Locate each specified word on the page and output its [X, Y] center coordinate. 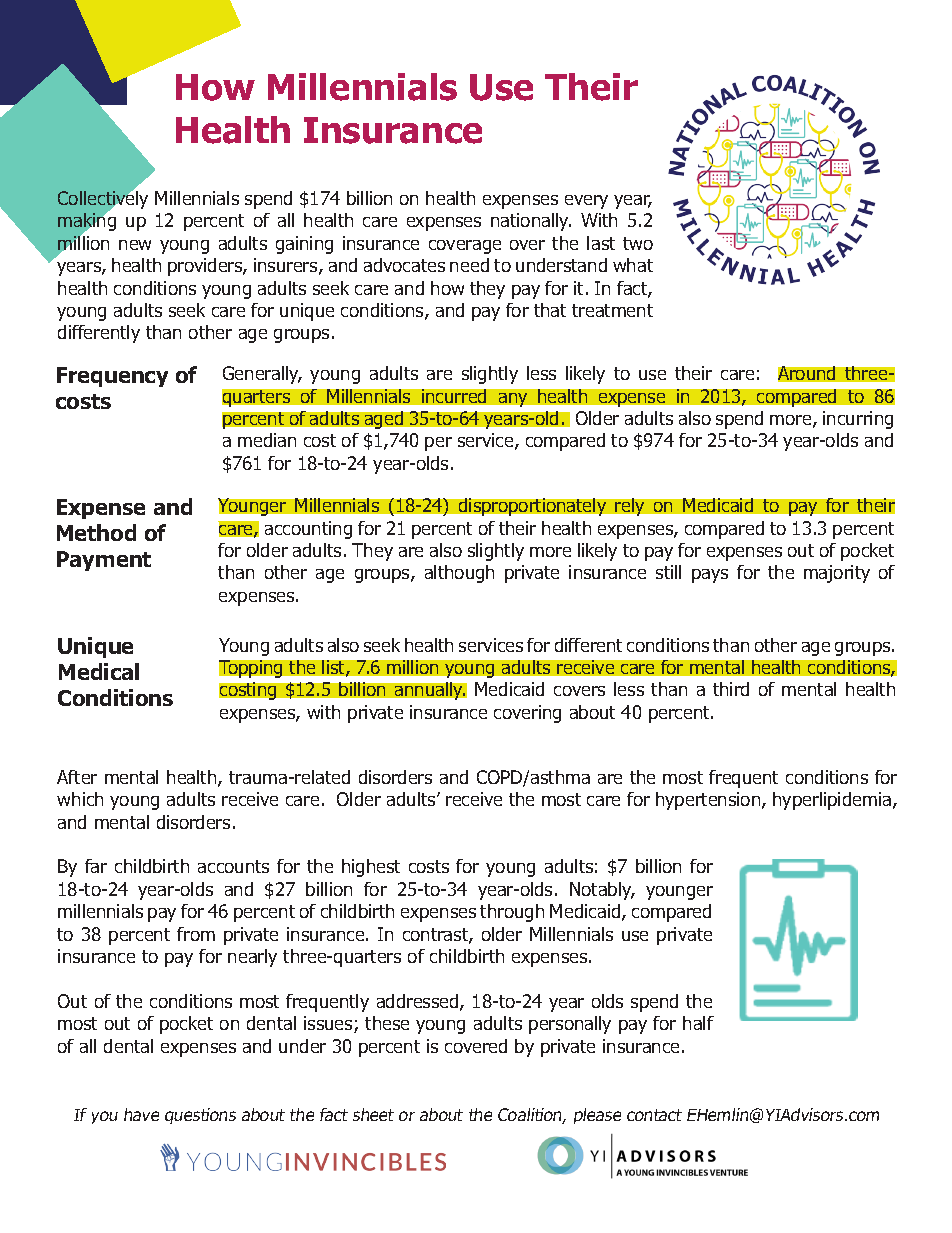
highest [371, 868]
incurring [858, 420]
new [135, 245]
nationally [531, 222]
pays [710, 576]
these [387, 1023]
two [638, 243]
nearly [252, 958]
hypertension [709, 801]
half [698, 1023]
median [267, 440]
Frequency [112, 377]
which [80, 799]
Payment [104, 561]
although [459, 574]
